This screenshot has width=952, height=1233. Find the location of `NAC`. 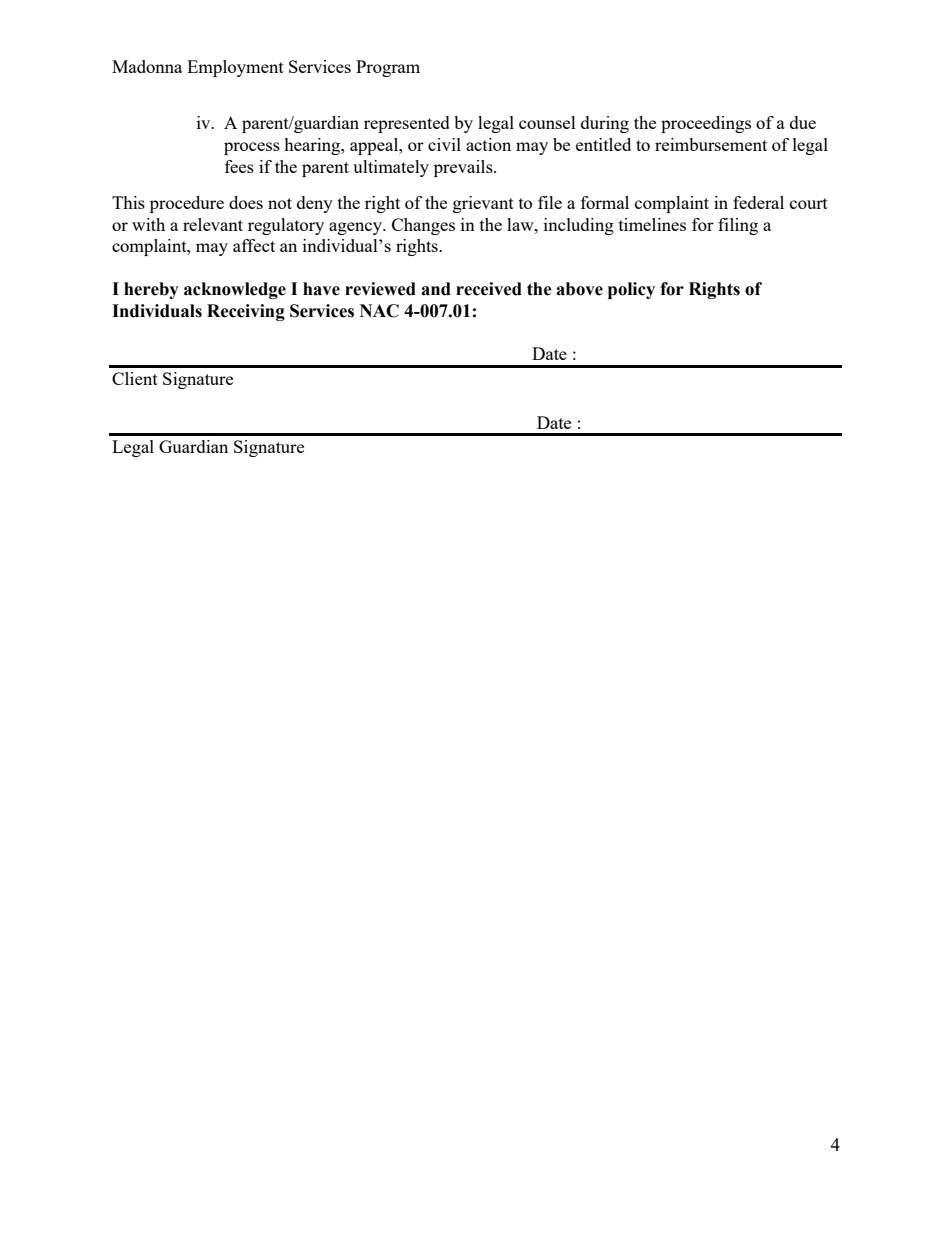

NAC is located at coordinates (379, 311).
